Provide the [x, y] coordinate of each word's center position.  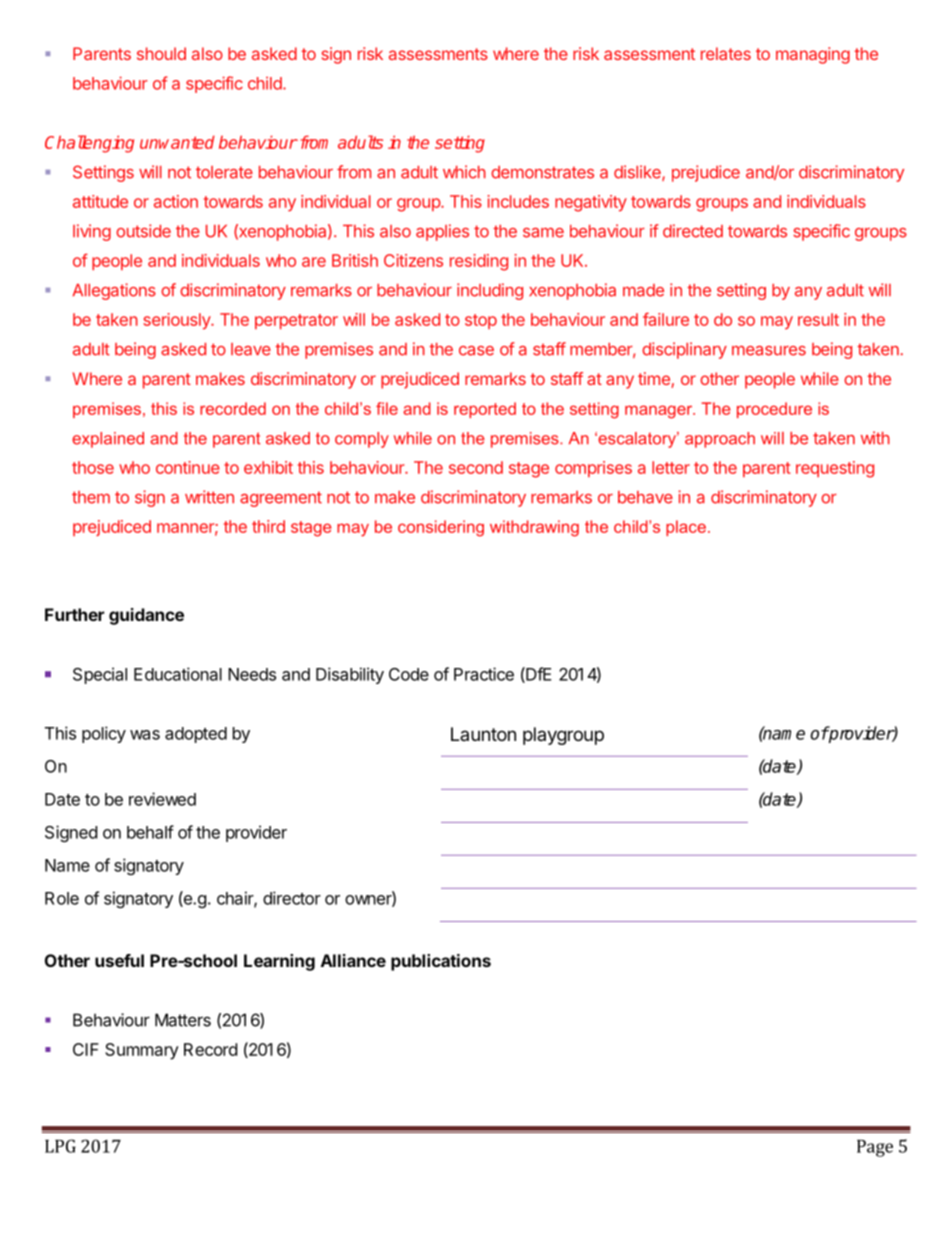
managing [813, 55]
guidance [146, 616]
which [464, 172]
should [161, 53]
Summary [142, 1051]
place [686, 528]
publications [441, 962]
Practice [484, 674]
